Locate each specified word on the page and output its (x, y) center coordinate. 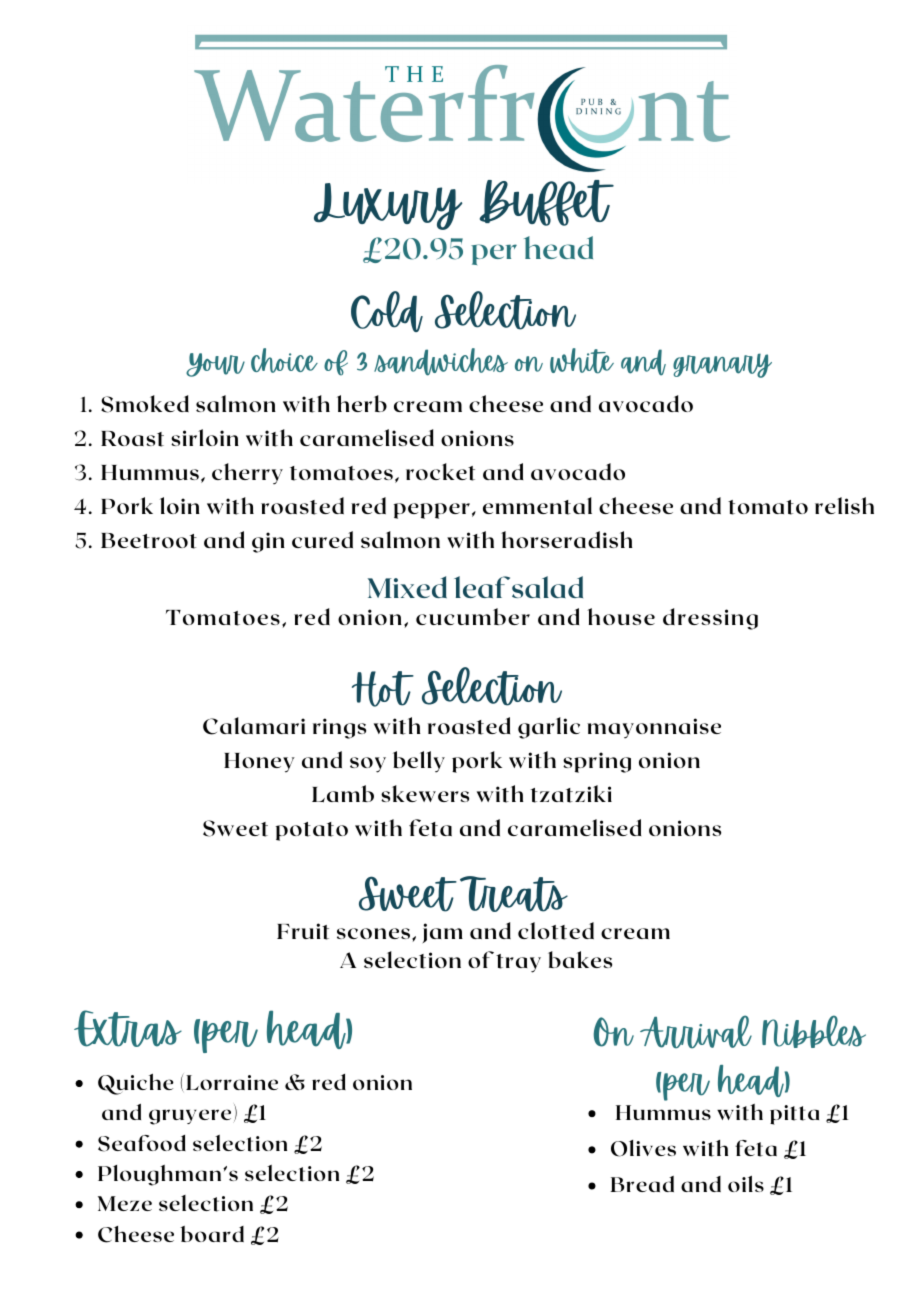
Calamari (254, 726)
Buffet (547, 203)
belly (419, 762)
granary (722, 365)
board (212, 1234)
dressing (710, 619)
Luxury (388, 206)
